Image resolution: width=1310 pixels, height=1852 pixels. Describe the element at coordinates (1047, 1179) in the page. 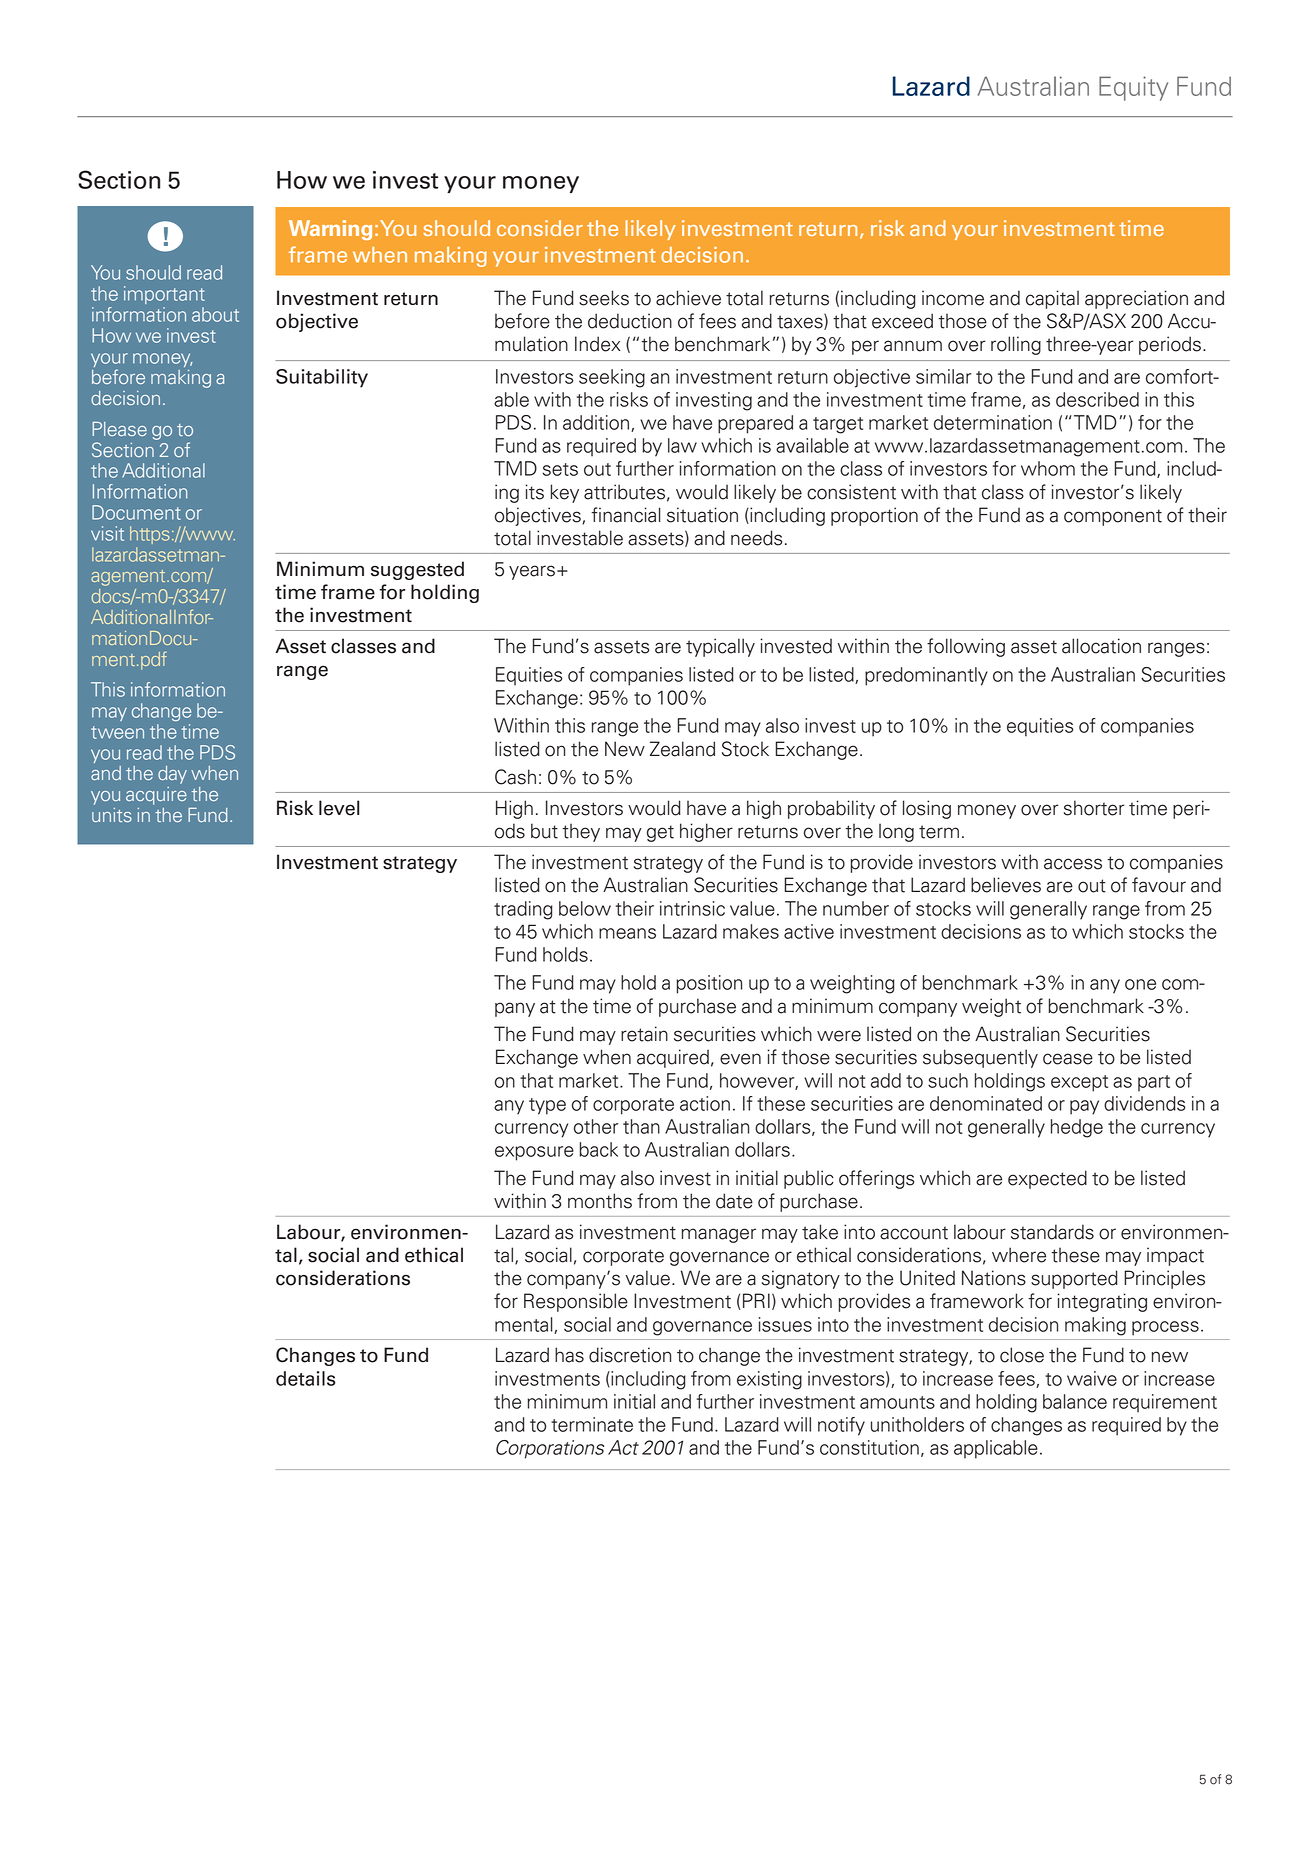

I see `expected` at that location.
